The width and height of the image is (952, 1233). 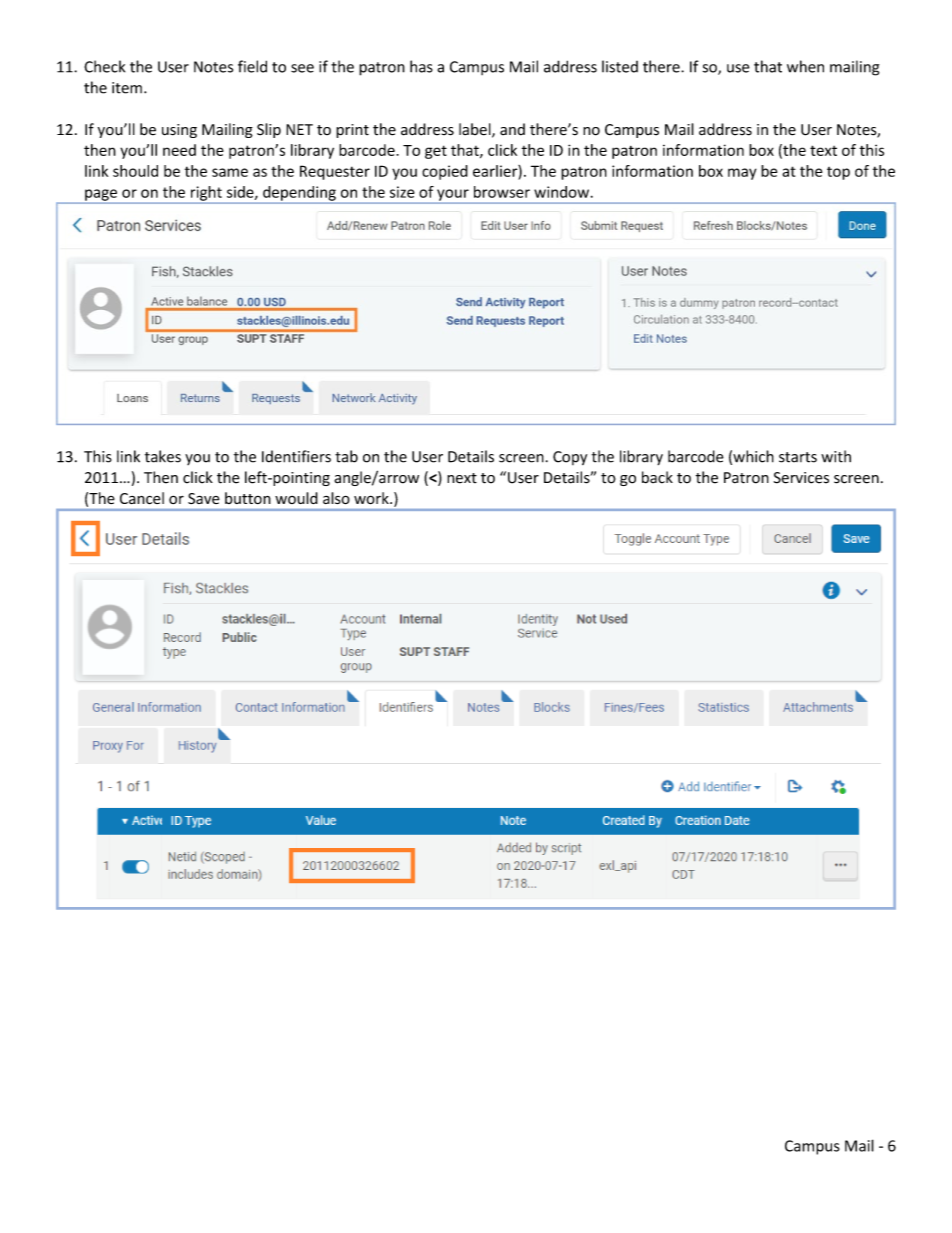 What do you see at coordinates (805, 66) in the image?
I see `when` at bounding box center [805, 66].
